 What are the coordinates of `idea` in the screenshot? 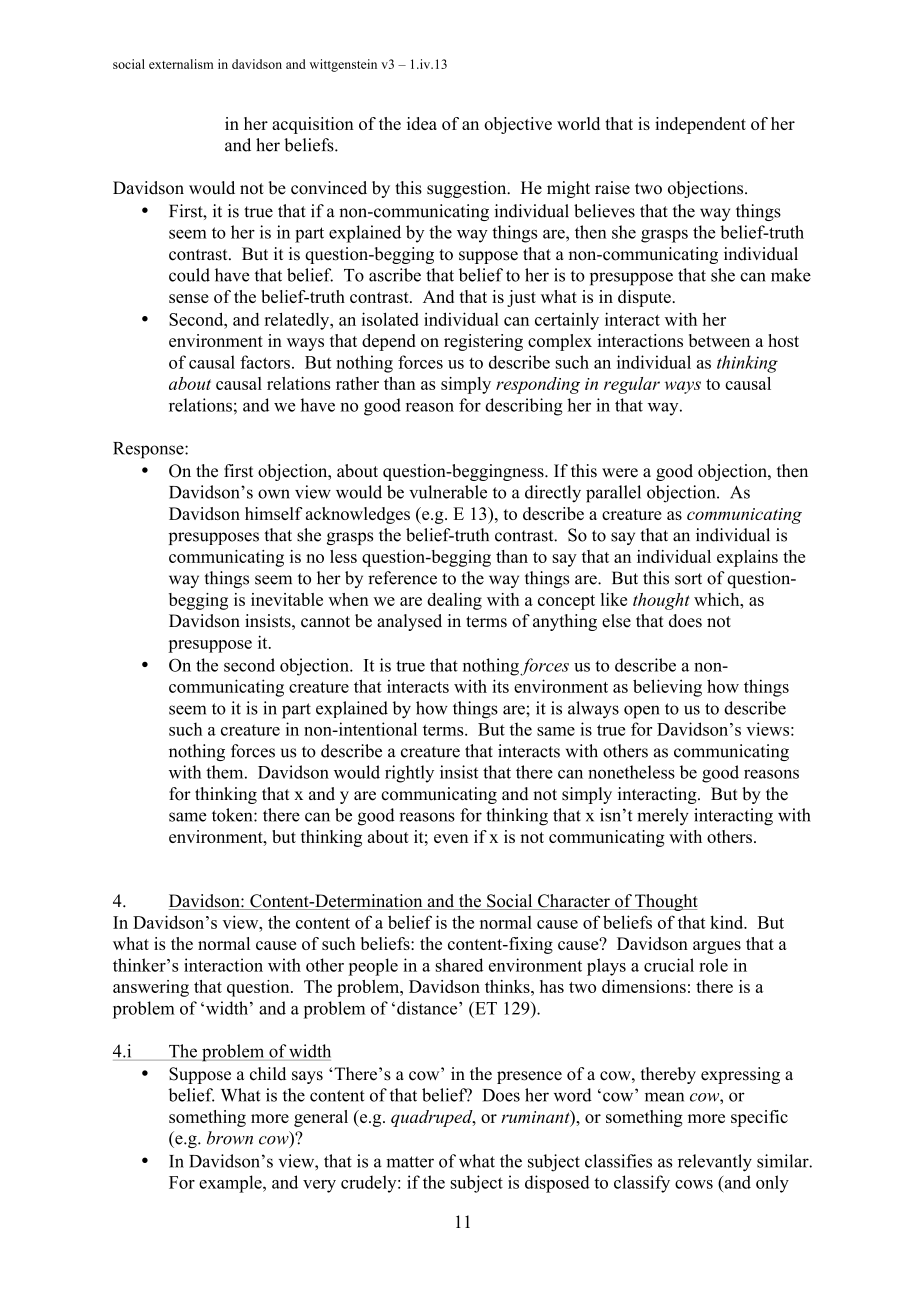 It's located at (422, 123).
